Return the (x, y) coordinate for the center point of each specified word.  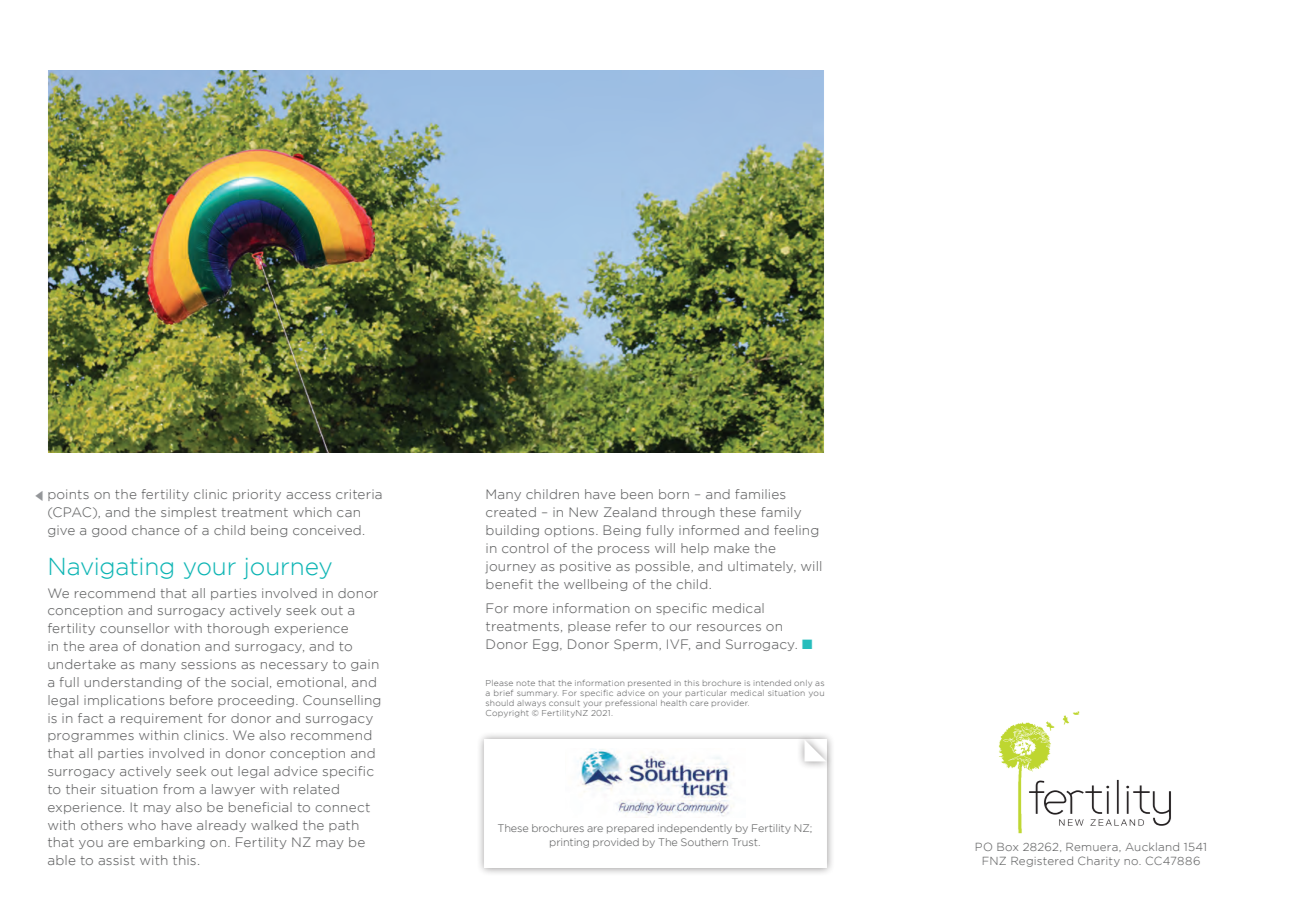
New (583, 512)
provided (616, 843)
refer (631, 626)
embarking (169, 843)
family (781, 513)
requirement (162, 719)
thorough (238, 629)
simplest (189, 513)
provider (730, 703)
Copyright (507, 714)
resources (729, 627)
